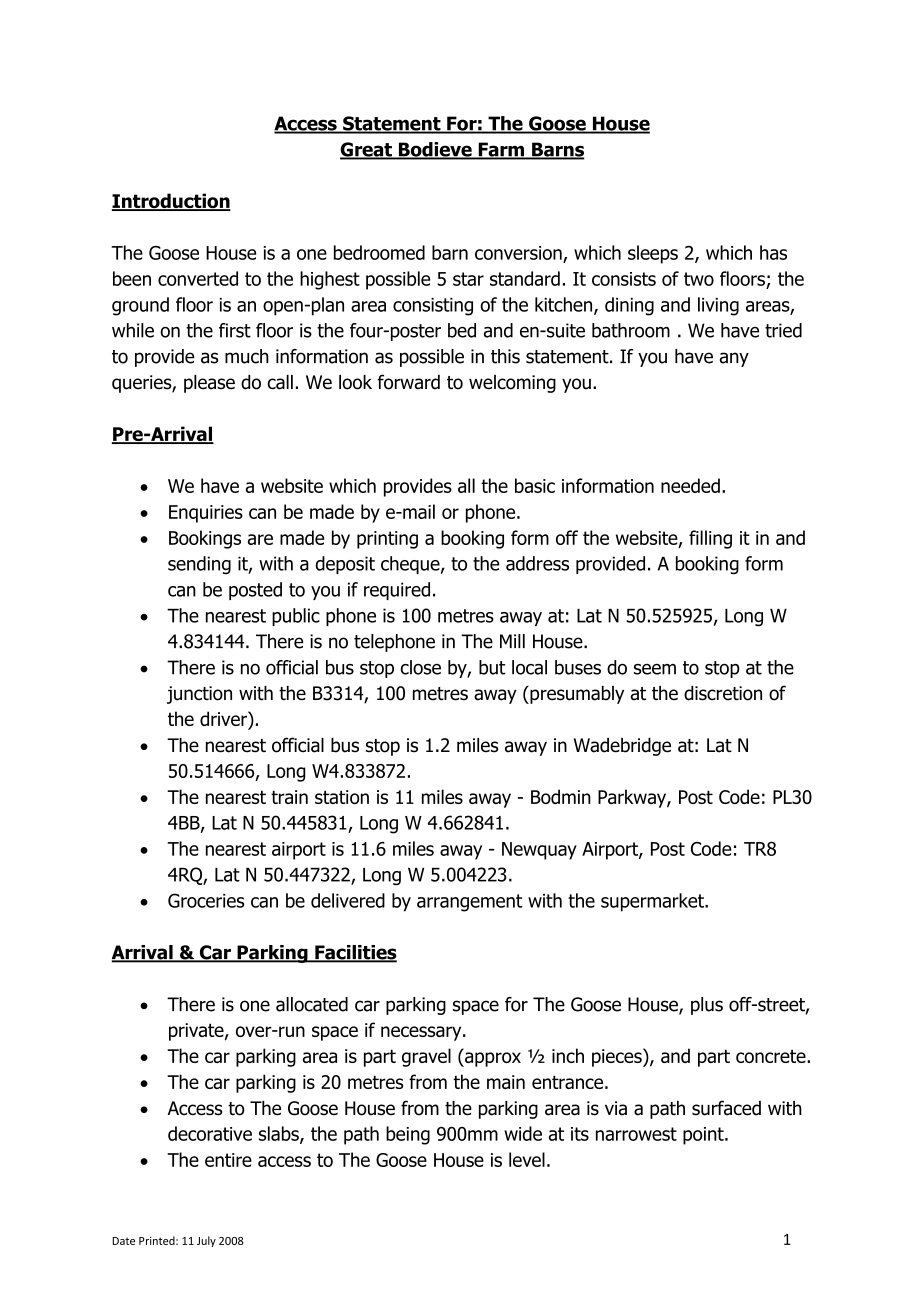 Image resolution: width=924 pixels, height=1308 pixels. What do you see at coordinates (209, 384) in the screenshot?
I see `please` at bounding box center [209, 384].
